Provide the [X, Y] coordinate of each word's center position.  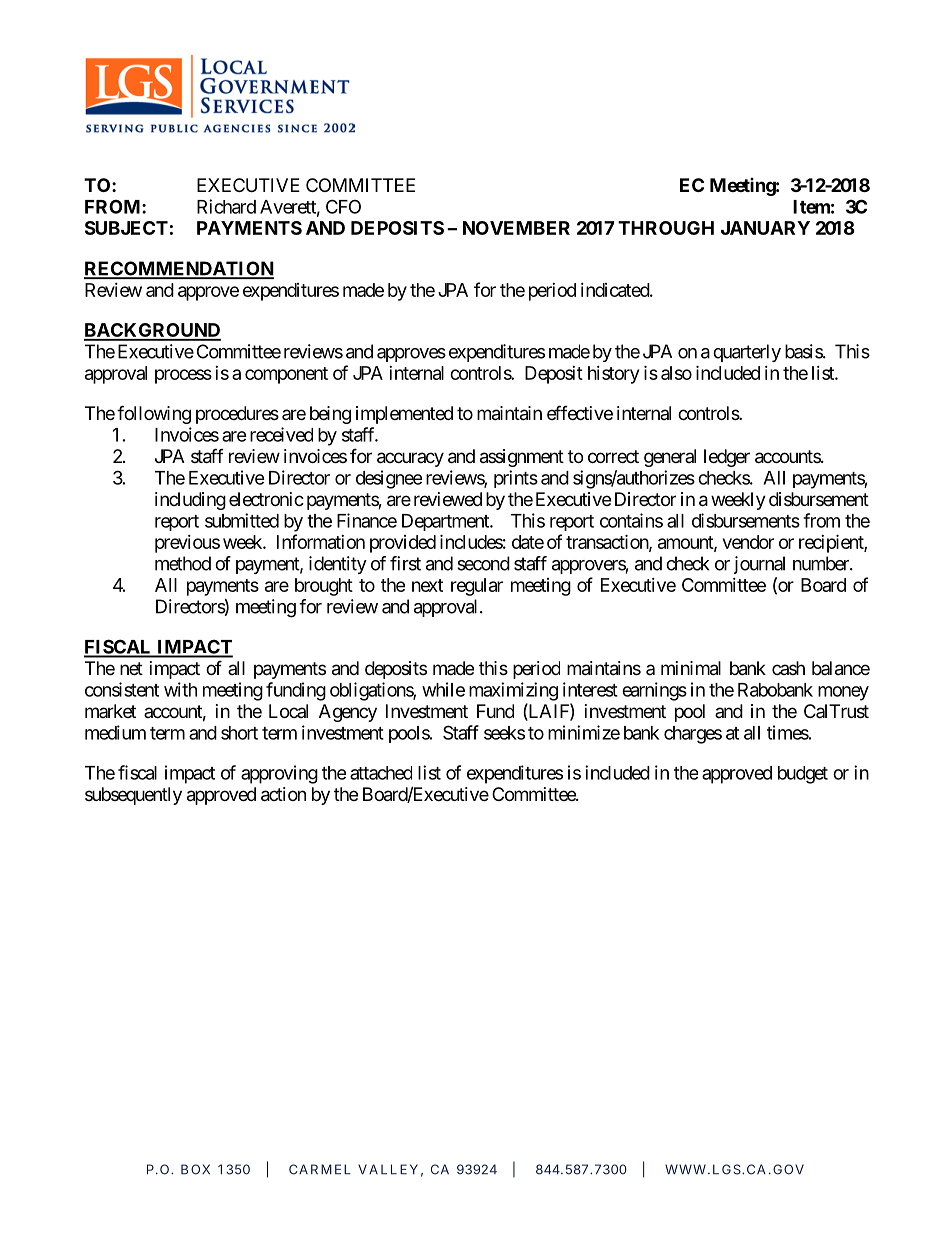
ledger [727, 458]
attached [381, 773]
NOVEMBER [516, 228]
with [180, 689]
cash [788, 668]
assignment [522, 458]
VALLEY [388, 1169]
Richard [226, 206]
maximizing [513, 691]
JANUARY [765, 228]
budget [803, 775]
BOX [195, 1169]
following [154, 414]
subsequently [133, 796]
